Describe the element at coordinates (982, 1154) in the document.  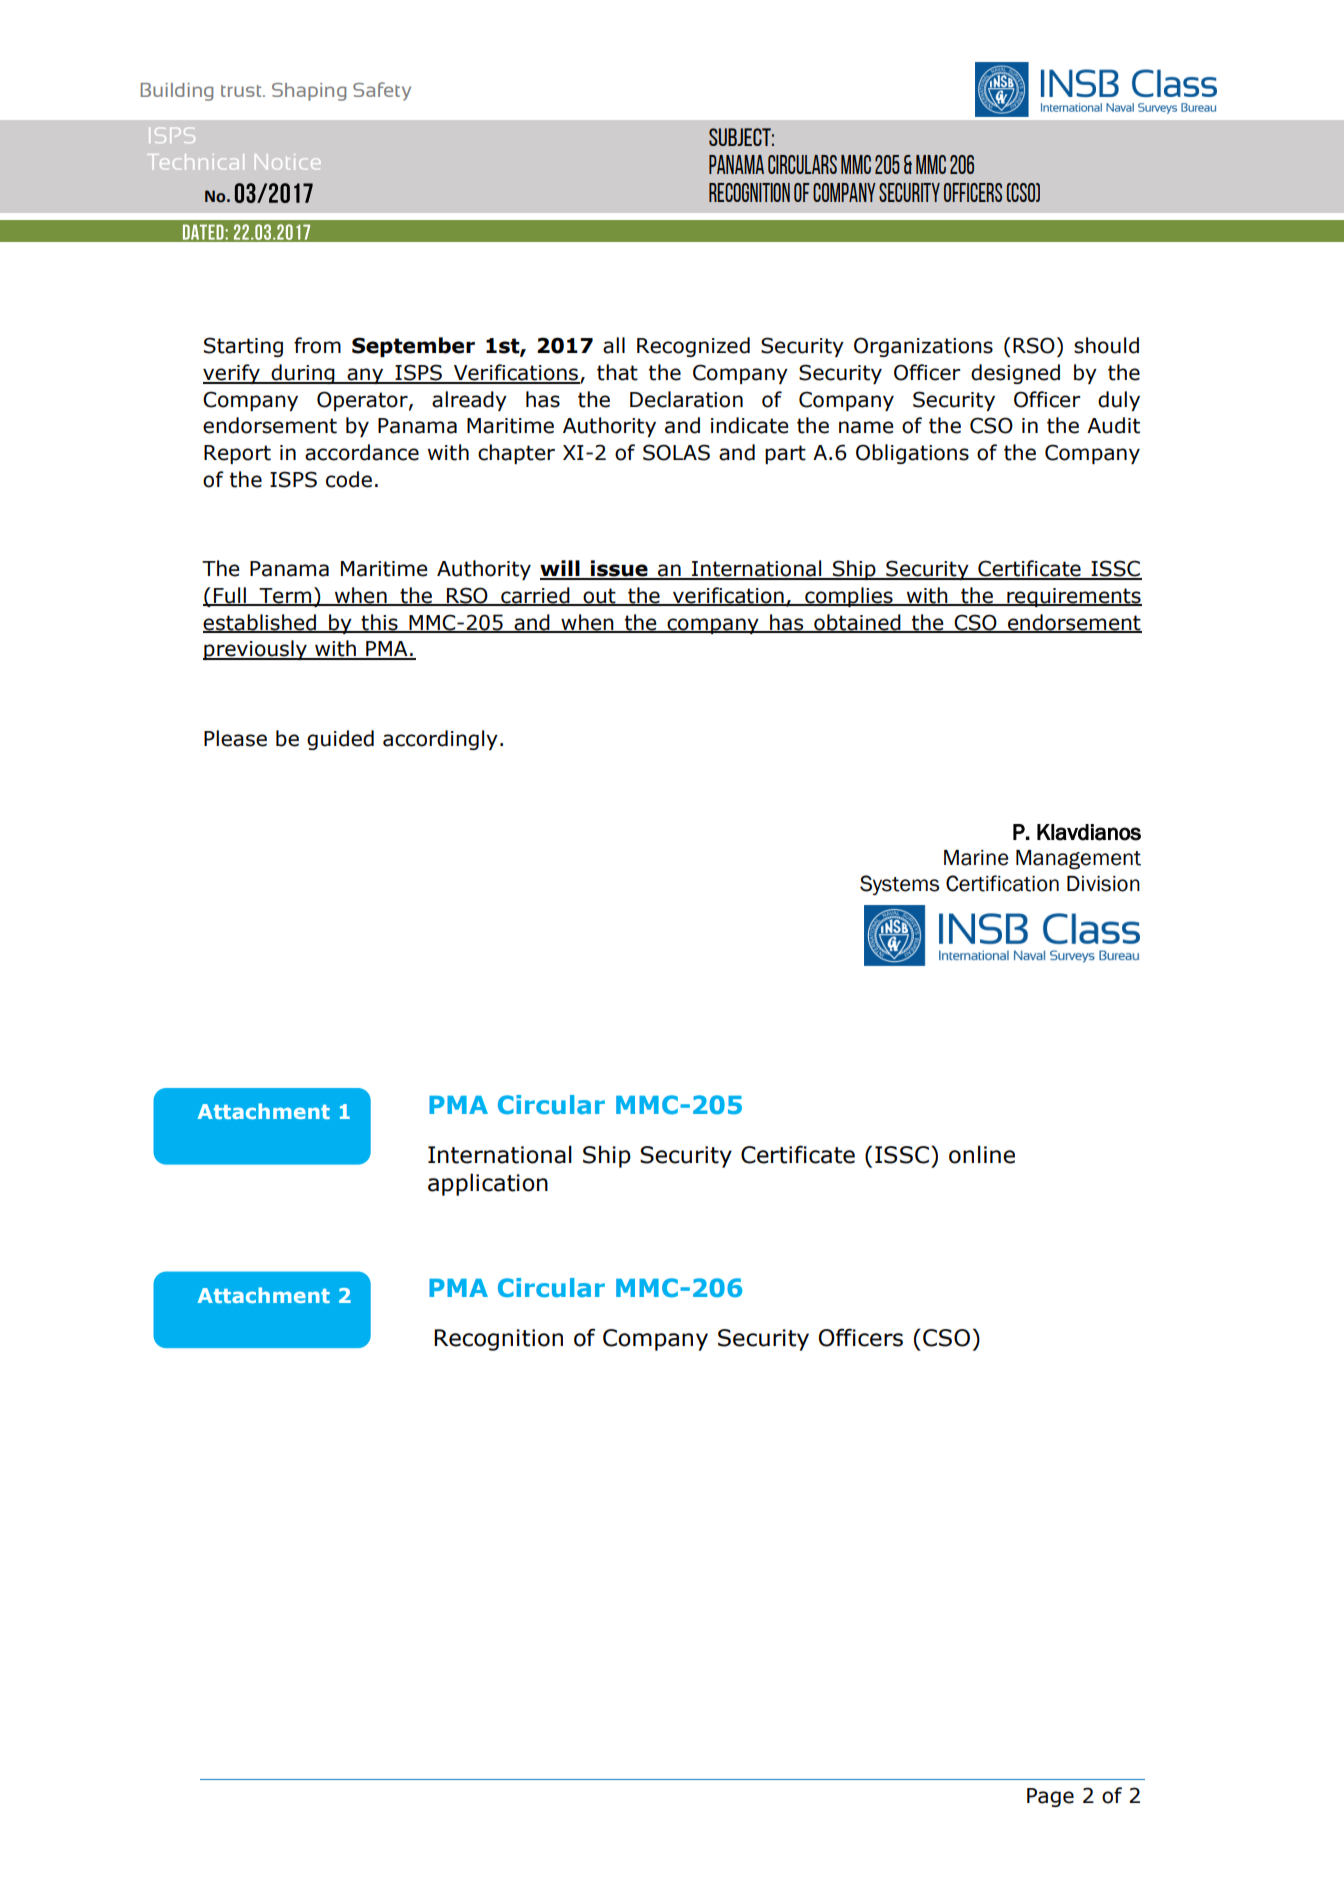
I see `online` at that location.
